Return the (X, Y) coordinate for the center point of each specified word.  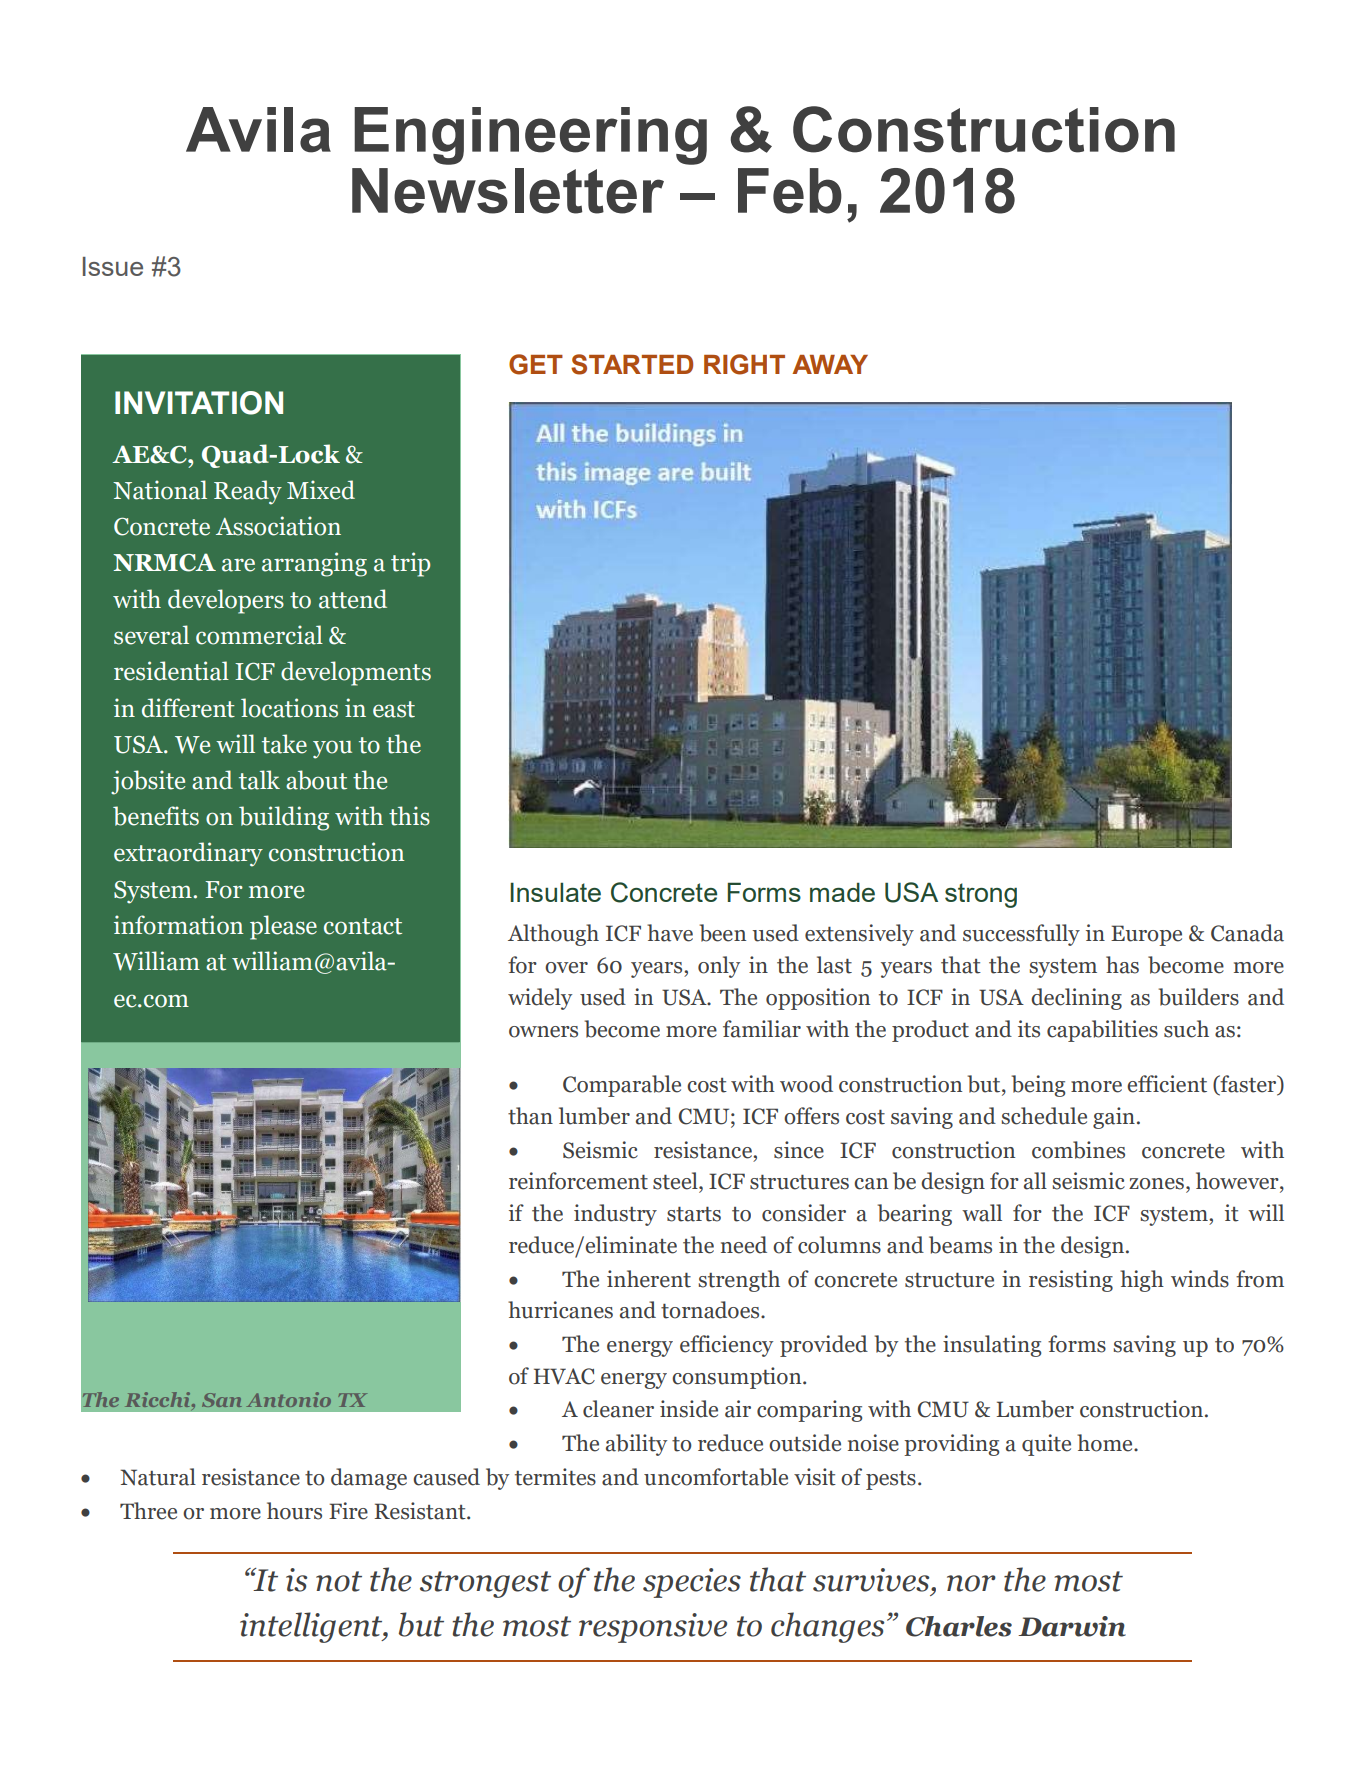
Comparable (622, 1086)
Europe (1146, 935)
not (339, 1581)
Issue (113, 266)
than (530, 1116)
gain (1114, 1118)
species (692, 1583)
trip (410, 564)
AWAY (830, 364)
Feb (790, 191)
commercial (259, 635)
